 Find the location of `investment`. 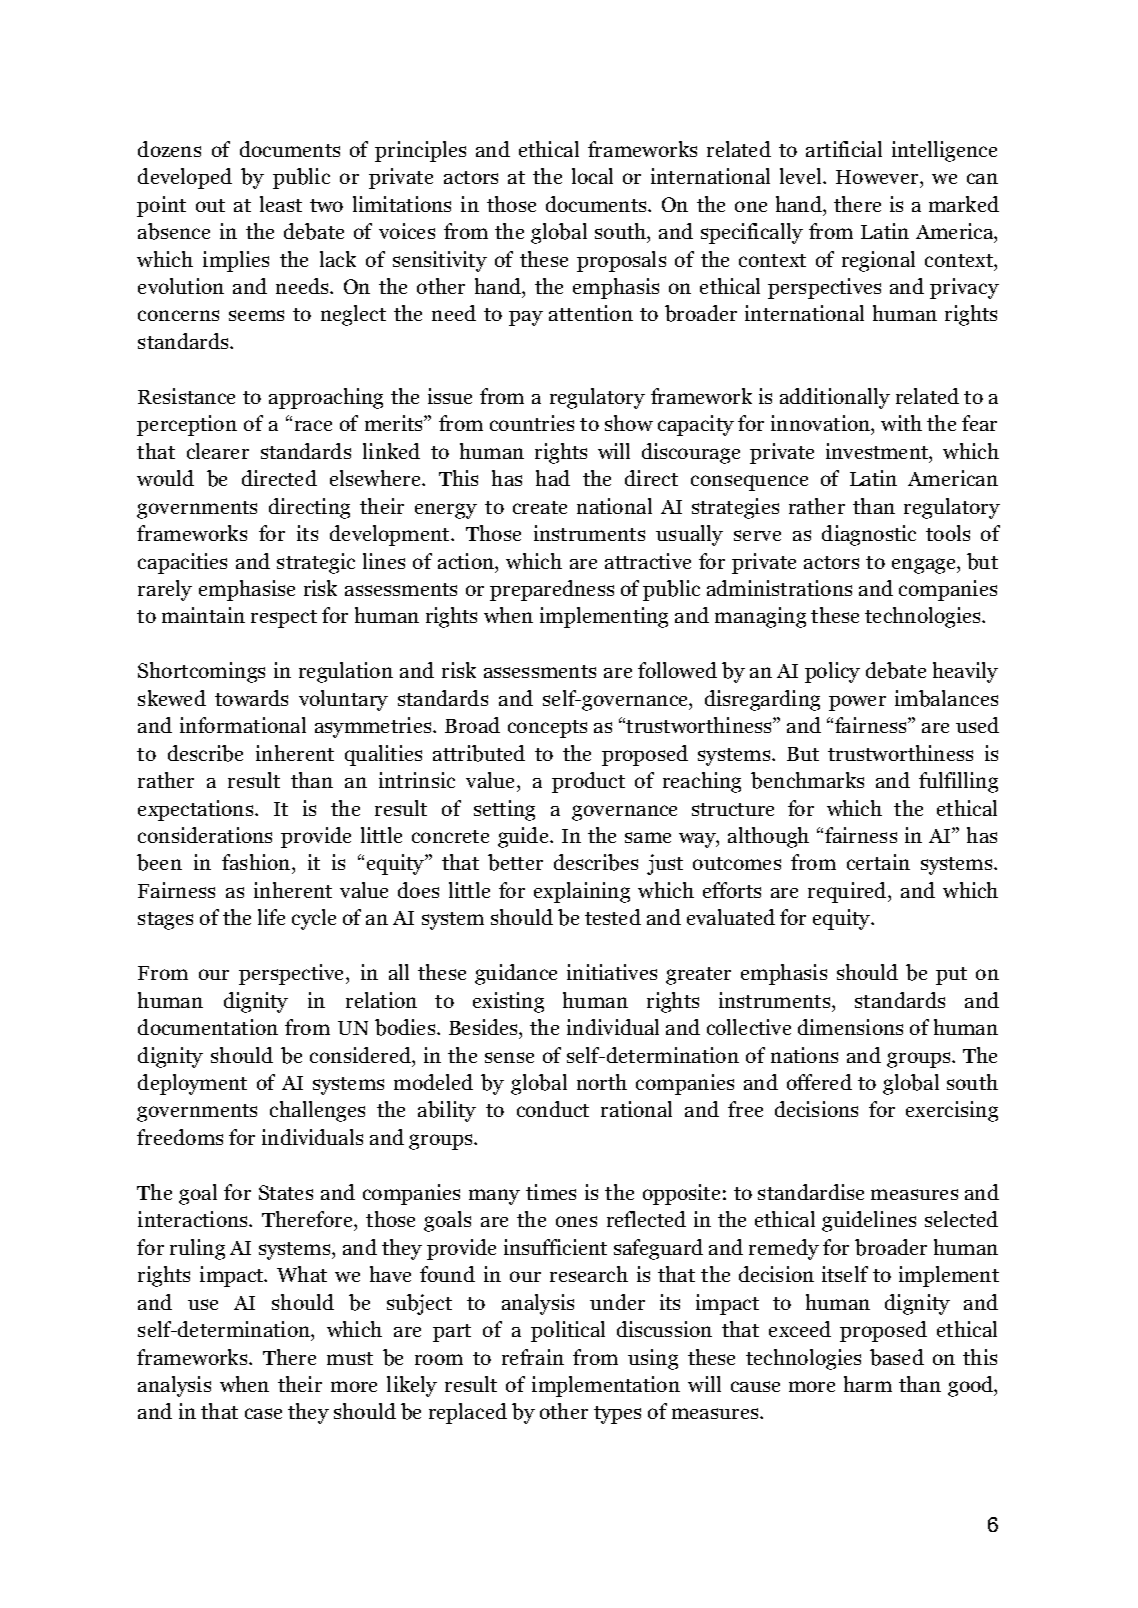

investment is located at coordinates (878, 451).
